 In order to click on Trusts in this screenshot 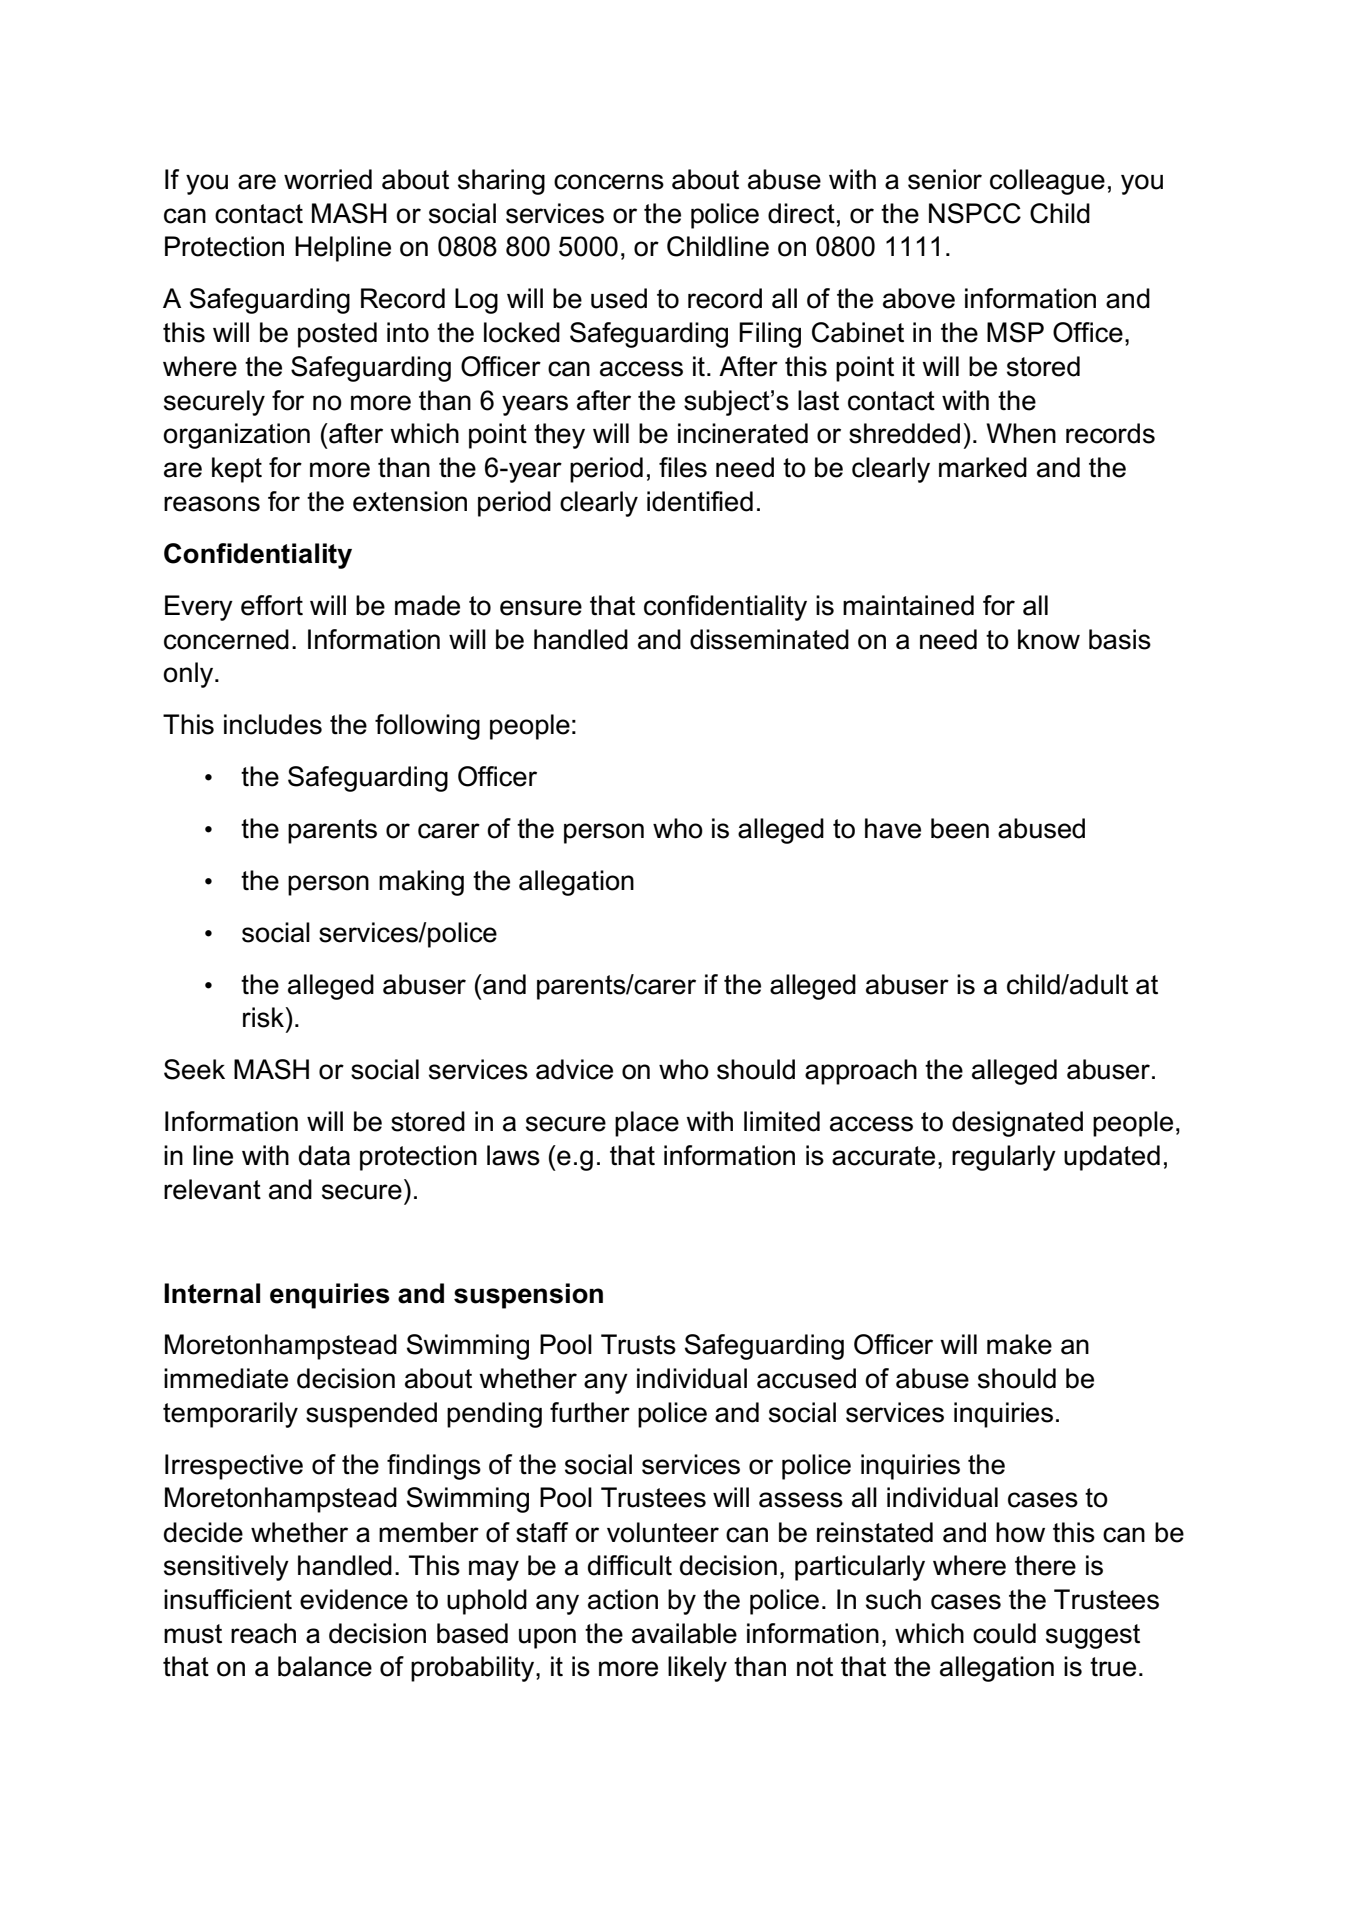, I will do `click(638, 1344)`.
